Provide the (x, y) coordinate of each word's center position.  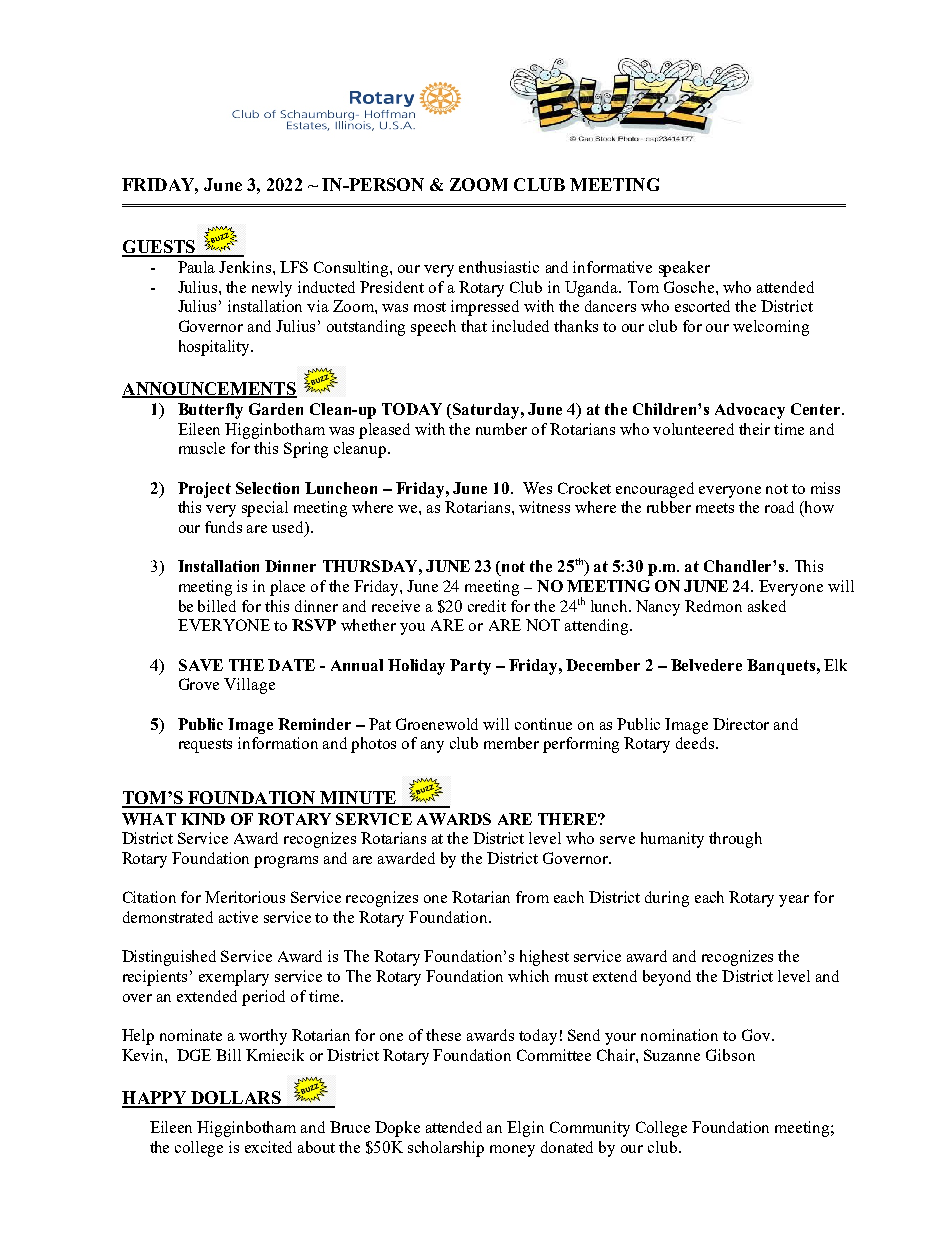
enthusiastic (499, 267)
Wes (537, 488)
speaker (684, 269)
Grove (199, 684)
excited (268, 1147)
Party (470, 667)
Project (204, 490)
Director (741, 724)
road (779, 507)
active (238, 917)
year (794, 901)
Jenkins (246, 267)
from (532, 897)
